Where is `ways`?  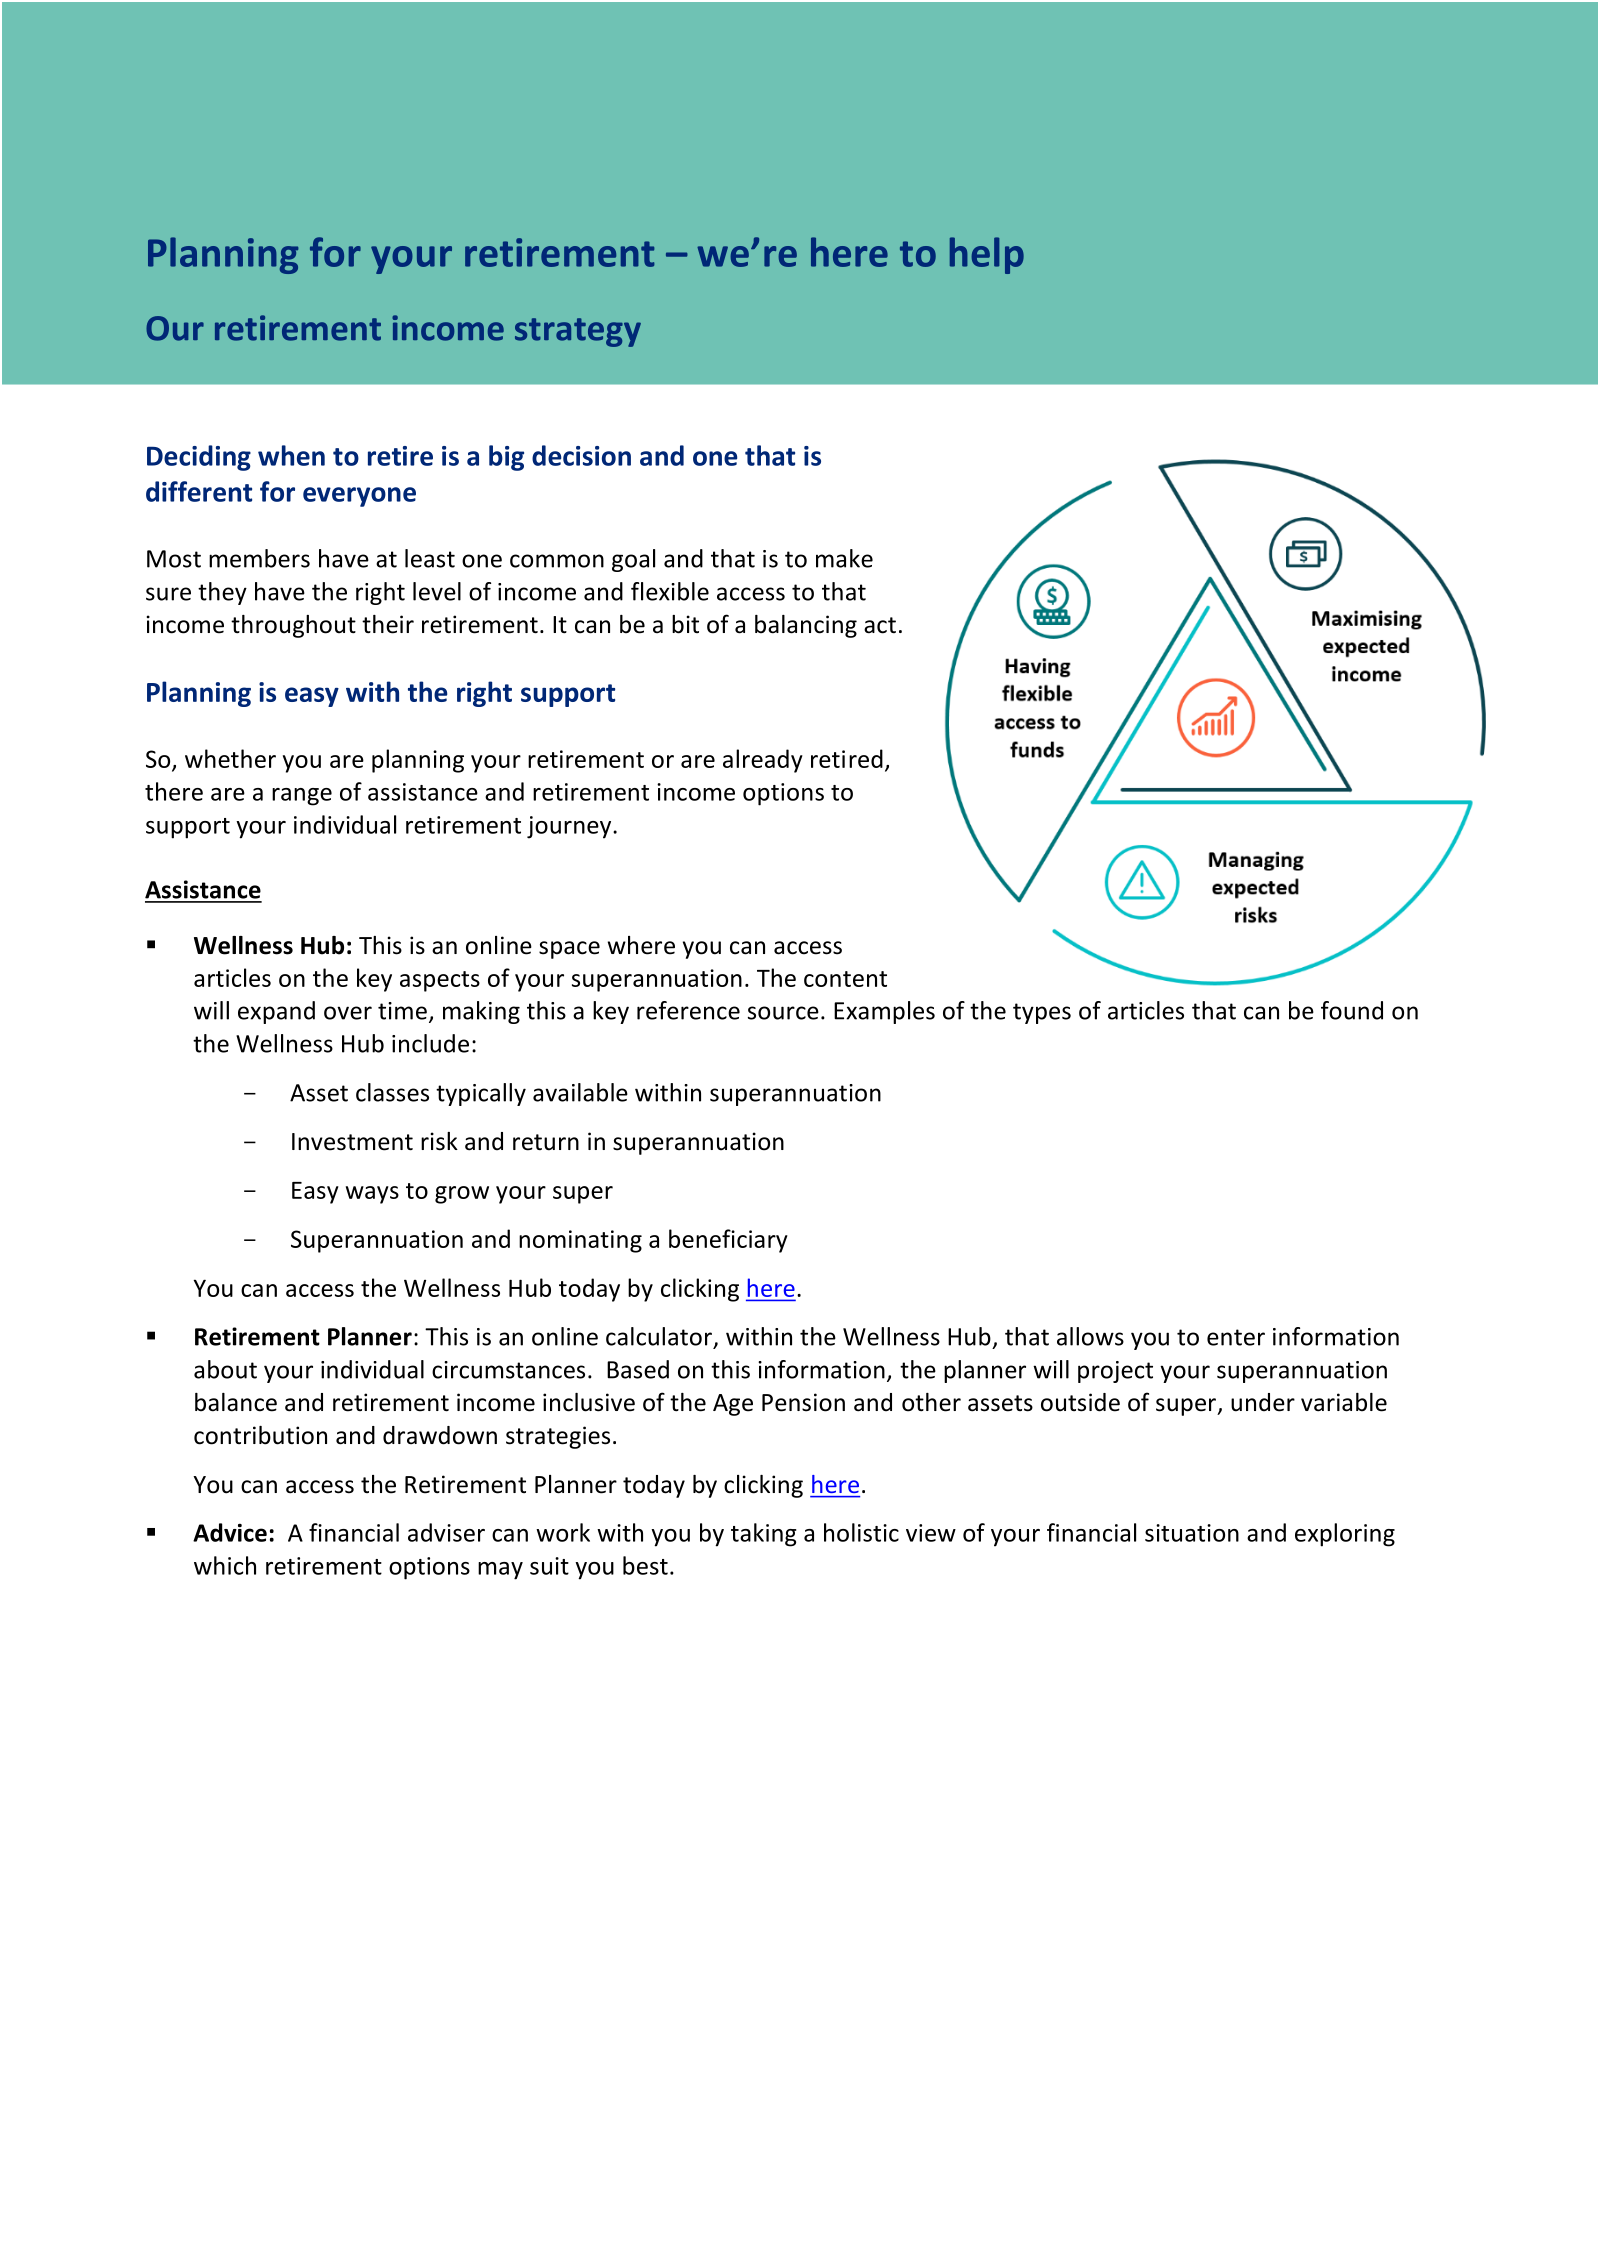 ways is located at coordinates (372, 1195).
